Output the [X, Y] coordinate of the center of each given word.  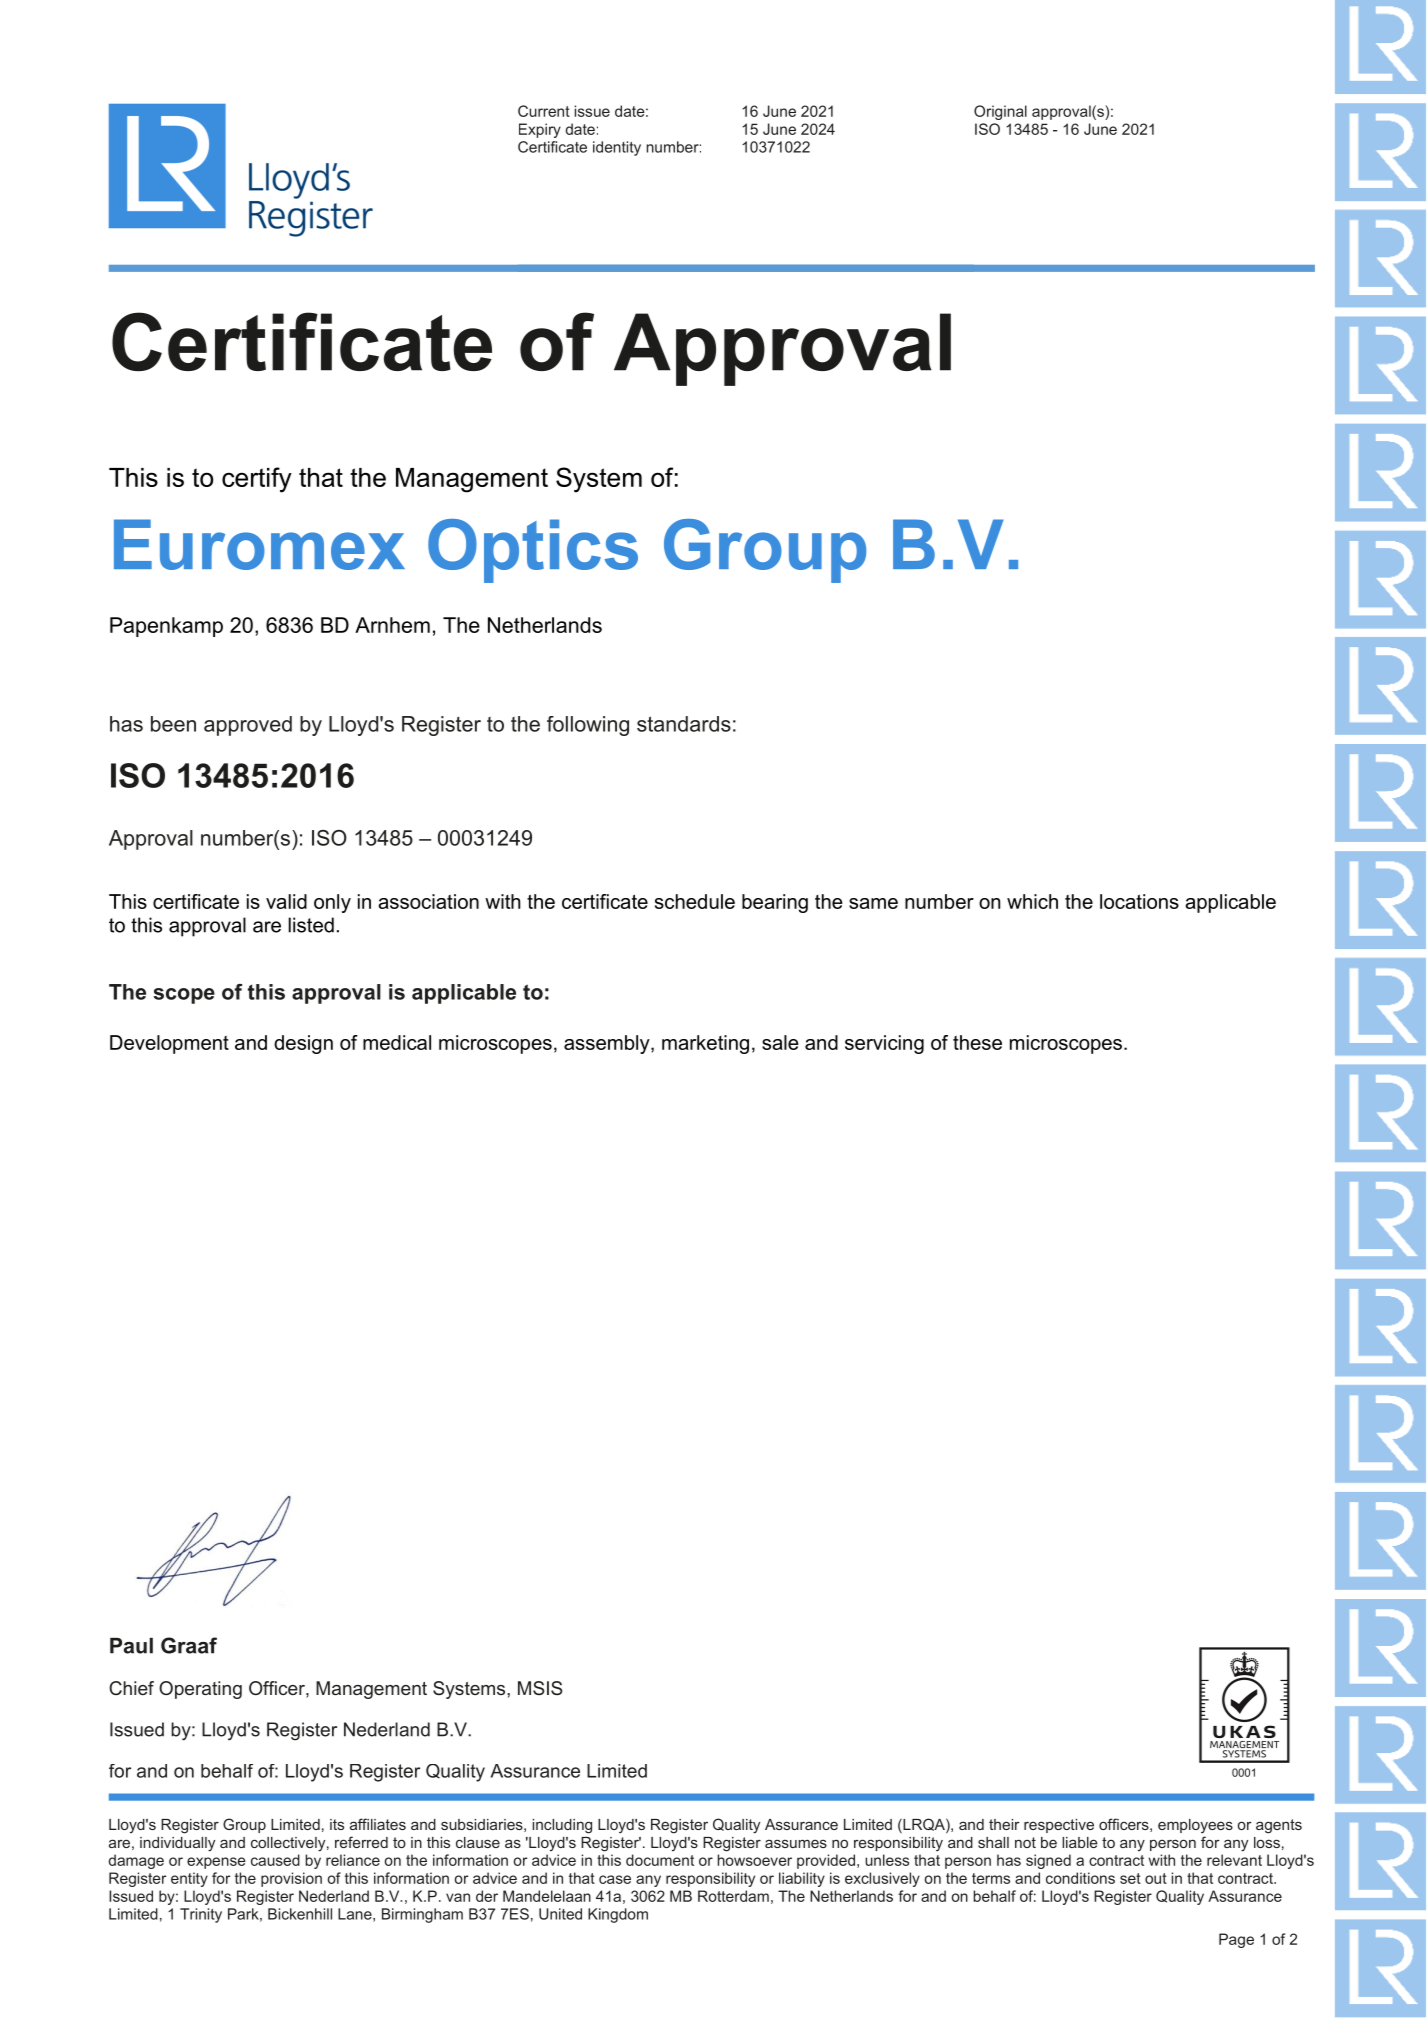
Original [1000, 112]
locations [1139, 901]
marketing [705, 1044]
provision [291, 1879]
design [303, 1044]
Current [544, 111]
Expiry [540, 130]
